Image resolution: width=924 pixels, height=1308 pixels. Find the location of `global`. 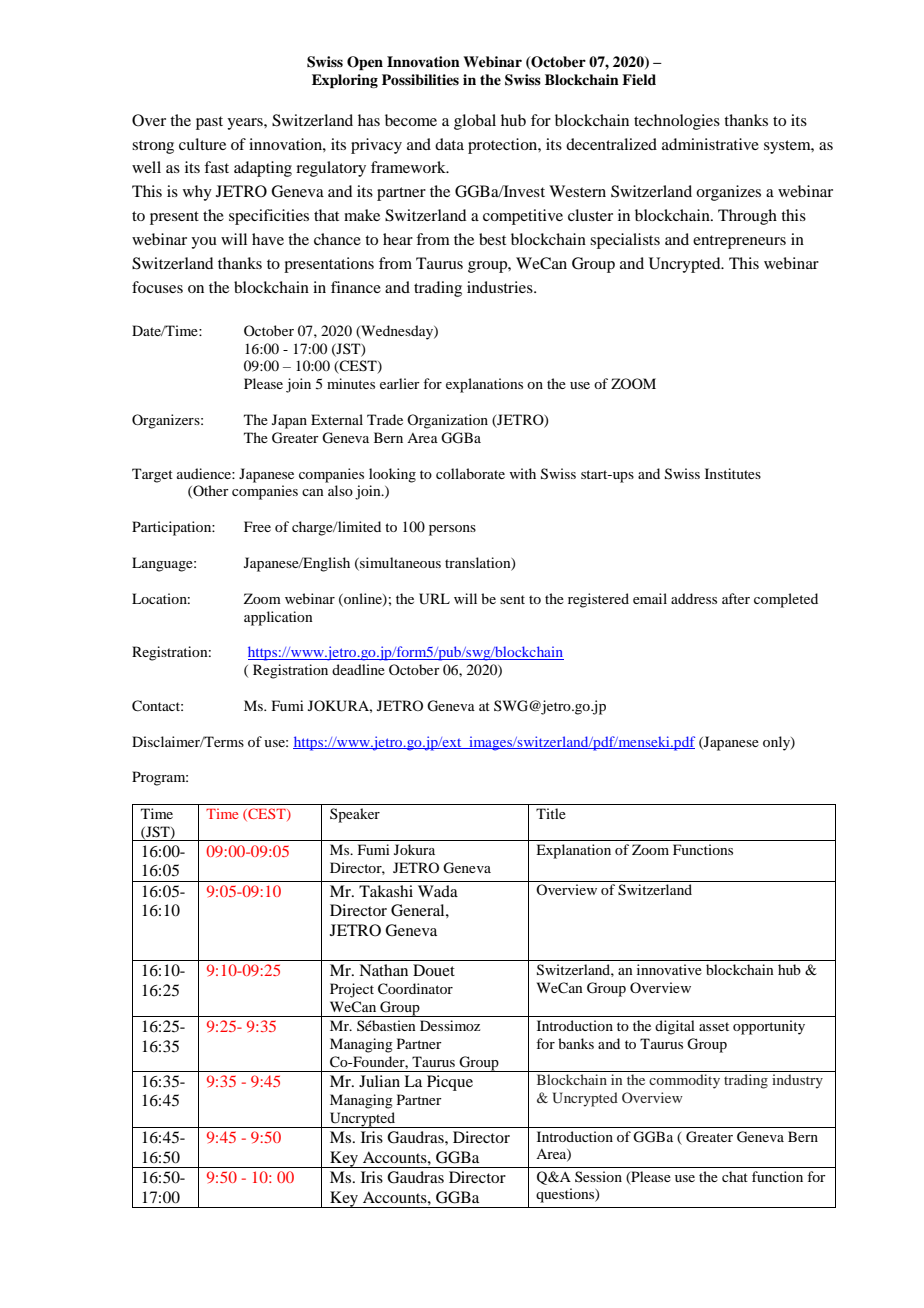

global is located at coordinates (475, 122).
